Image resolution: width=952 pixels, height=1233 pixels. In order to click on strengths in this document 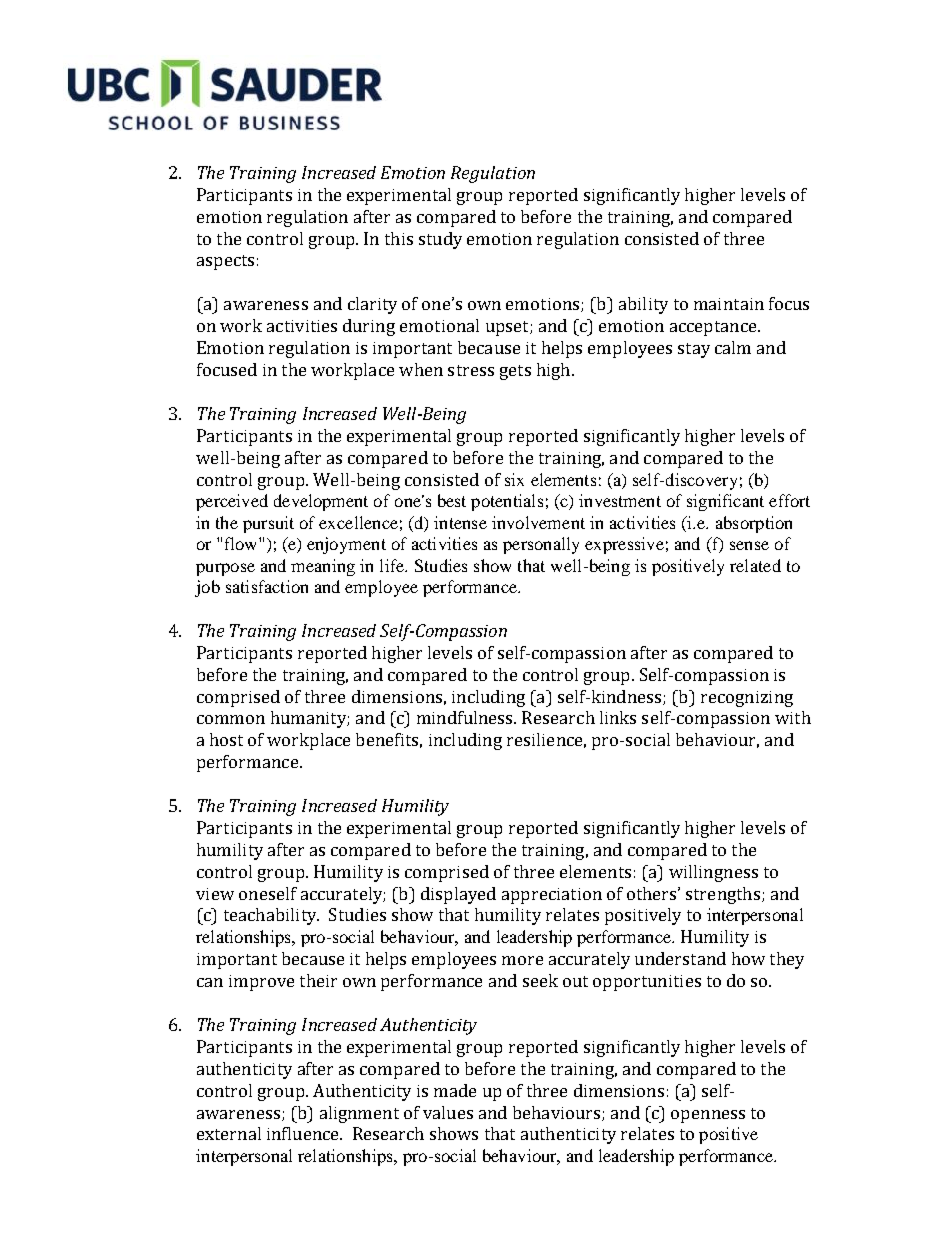, I will do `click(723, 895)`.
